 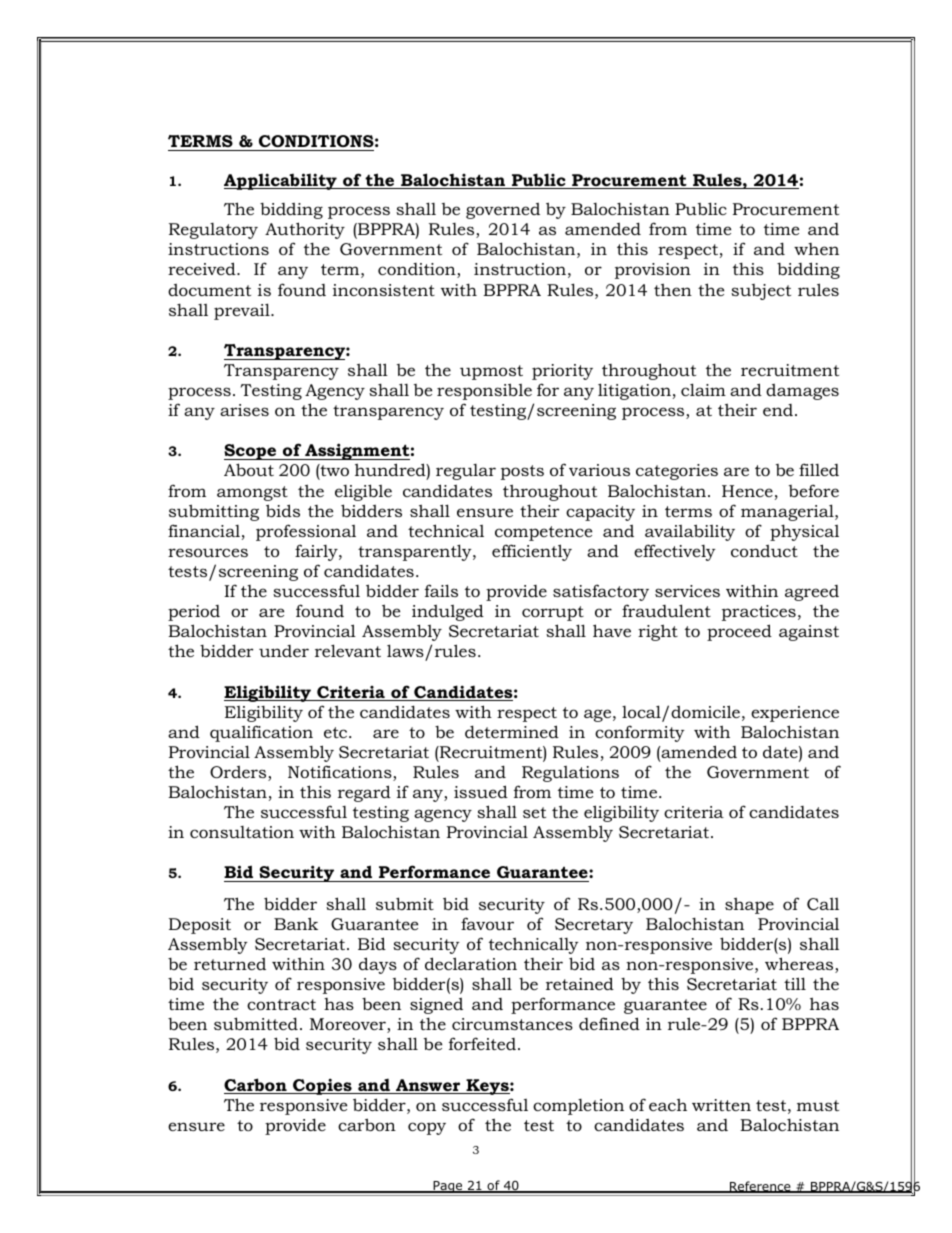 I want to click on posts, so click(x=522, y=472).
